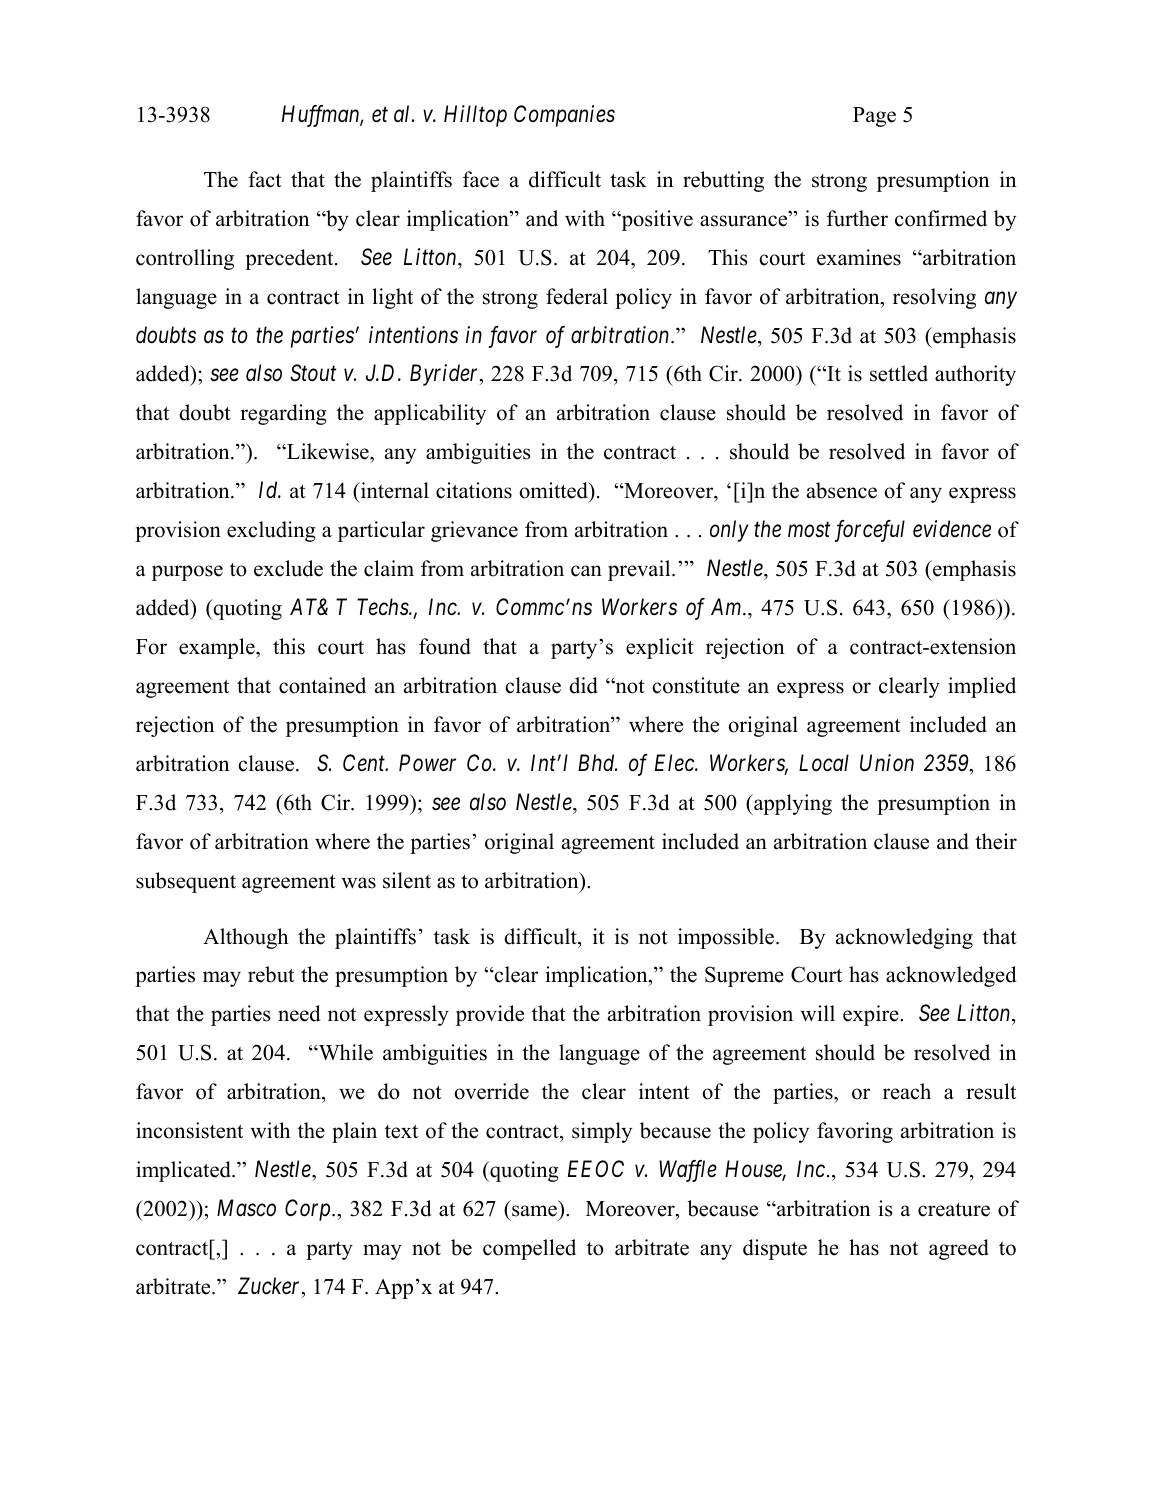  What do you see at coordinates (982, 687) in the document?
I see `implied` at bounding box center [982, 687].
